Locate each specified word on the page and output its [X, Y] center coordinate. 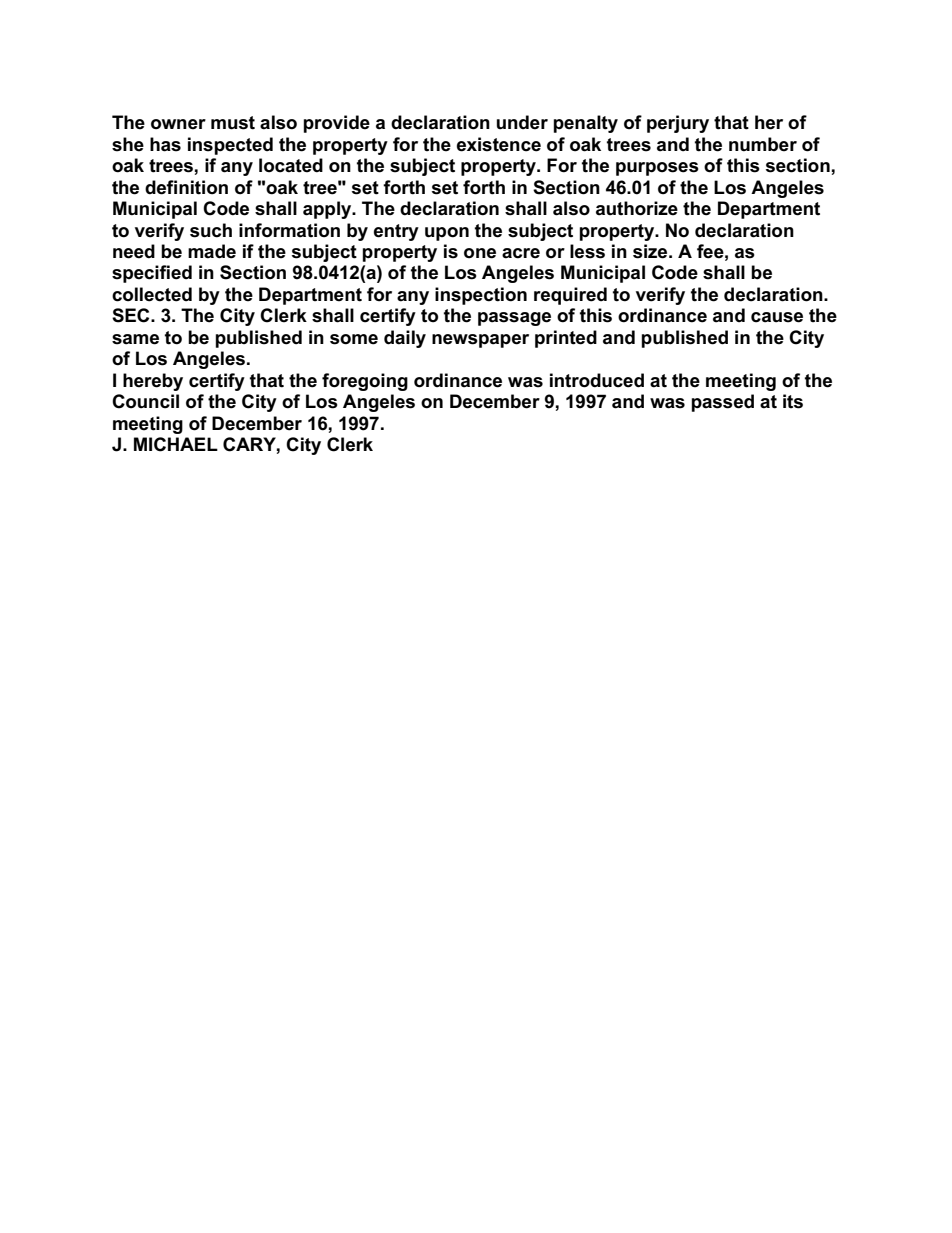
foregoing [365, 382]
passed [722, 403]
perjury [678, 124]
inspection [481, 296]
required [570, 296]
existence [499, 144]
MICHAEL [176, 444]
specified [152, 274]
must [233, 123]
